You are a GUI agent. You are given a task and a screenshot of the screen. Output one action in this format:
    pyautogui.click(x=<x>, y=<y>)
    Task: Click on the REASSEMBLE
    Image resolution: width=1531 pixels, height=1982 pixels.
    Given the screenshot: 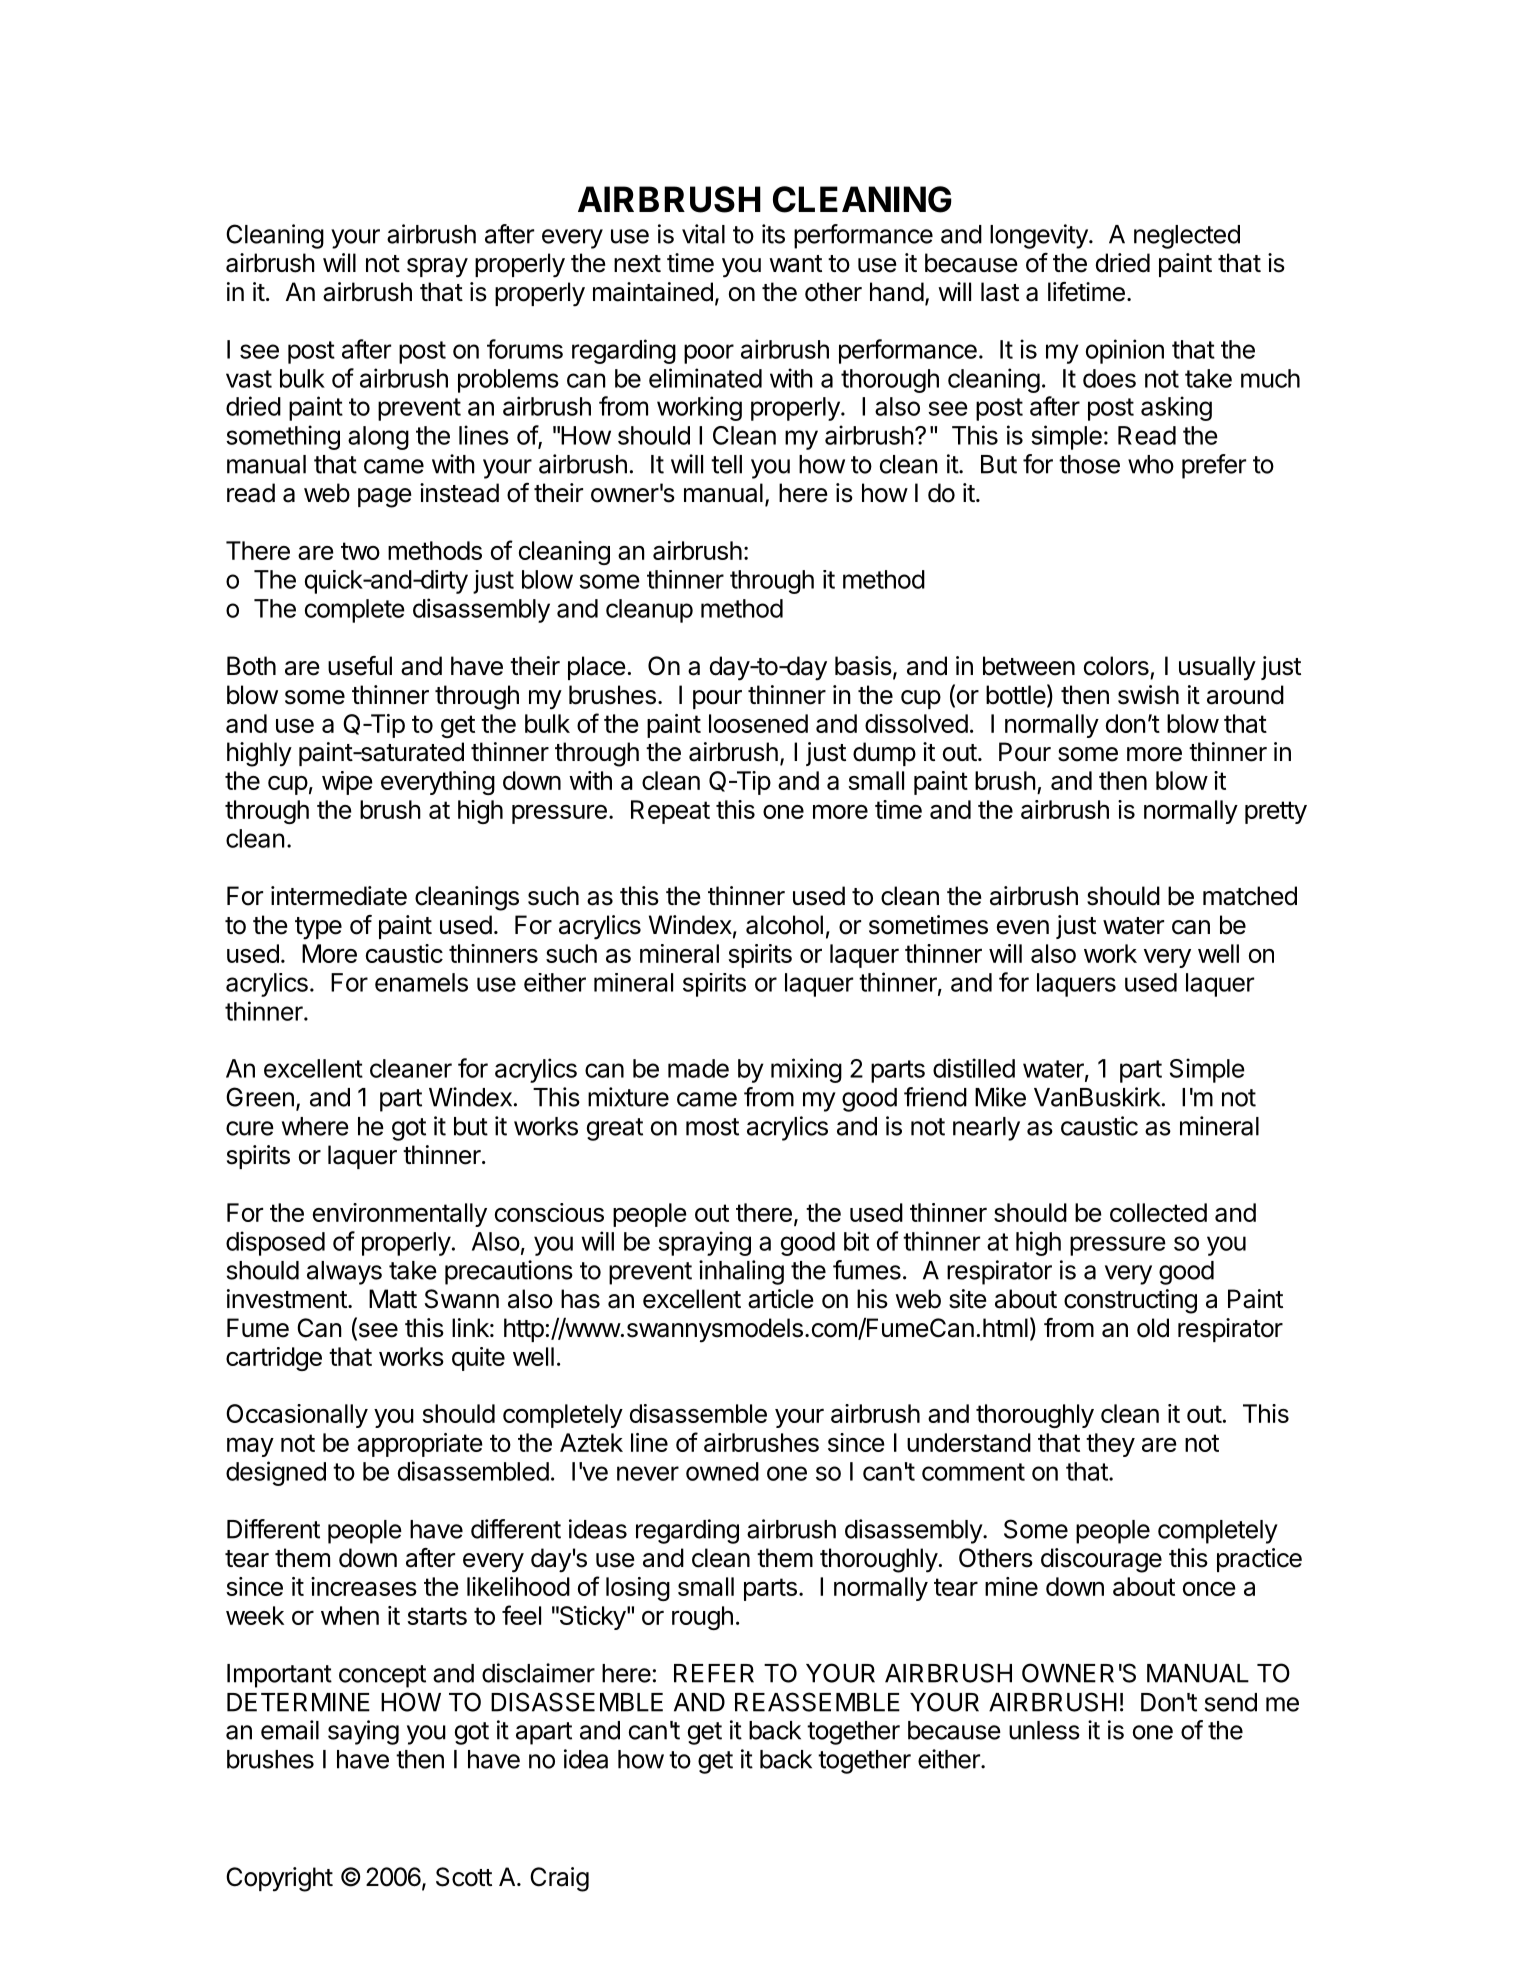 What is the action you would take?
    pyautogui.click(x=817, y=1702)
